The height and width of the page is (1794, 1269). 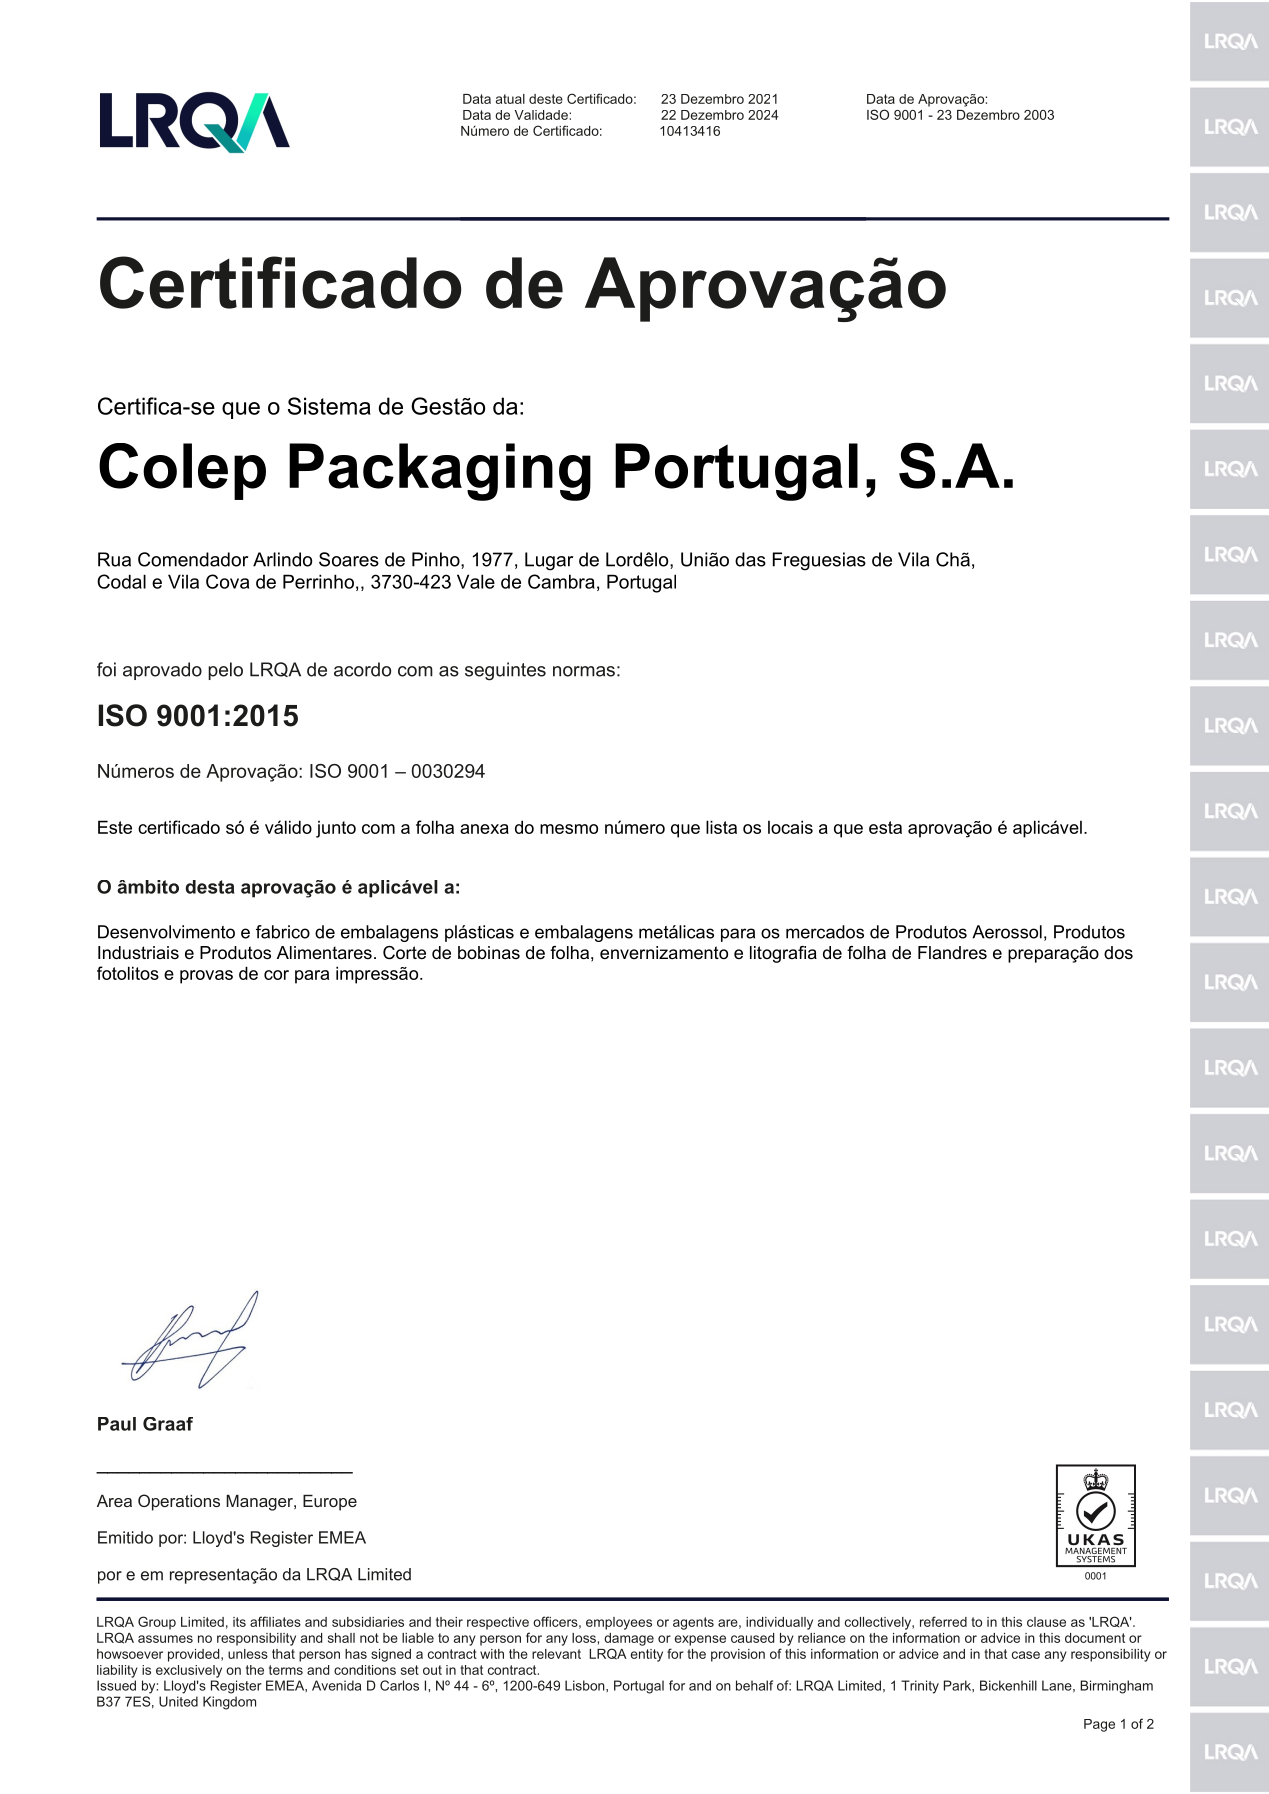 I want to click on pelo, so click(x=225, y=671).
